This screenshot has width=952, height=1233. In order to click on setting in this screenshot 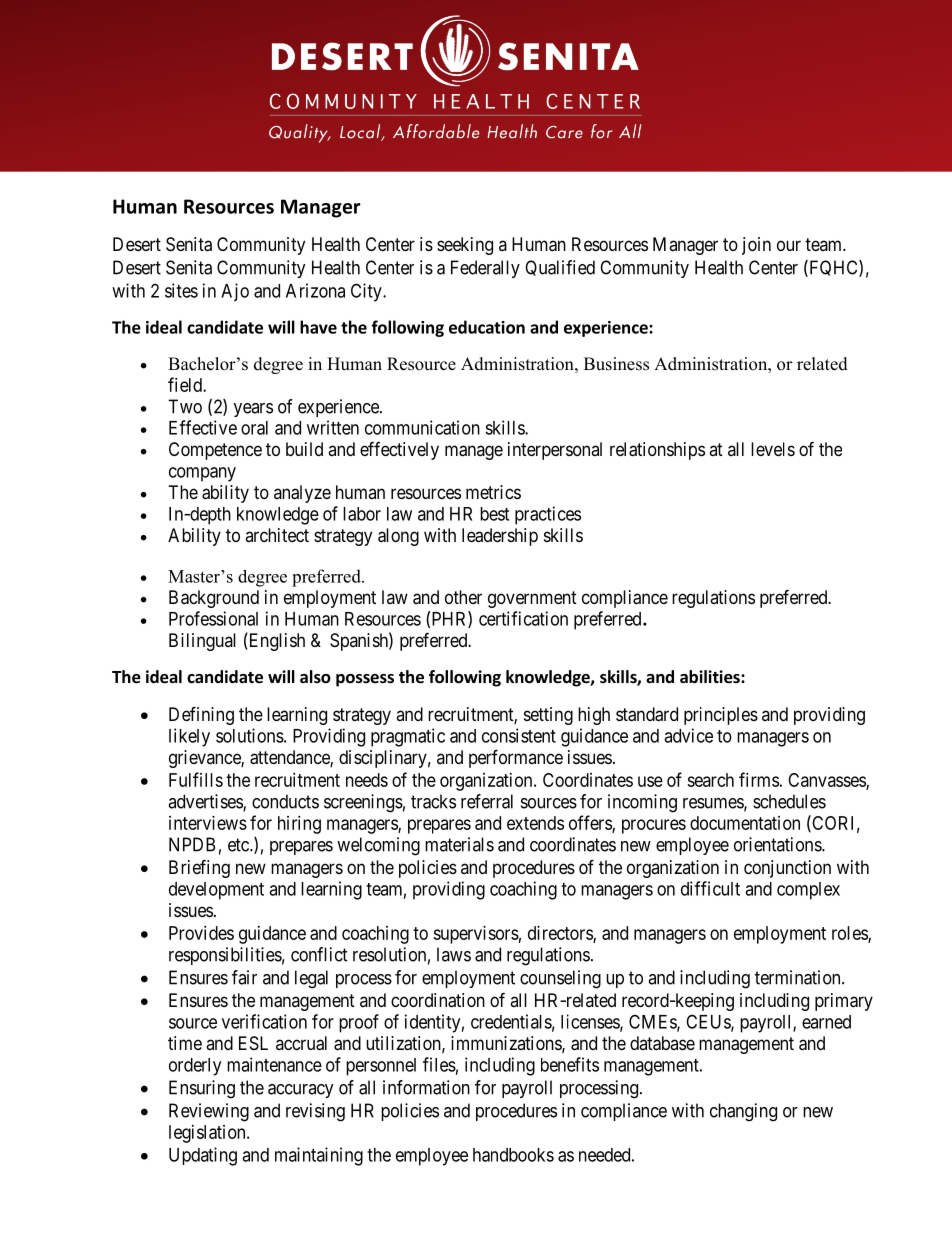, I will do `click(548, 716)`.
